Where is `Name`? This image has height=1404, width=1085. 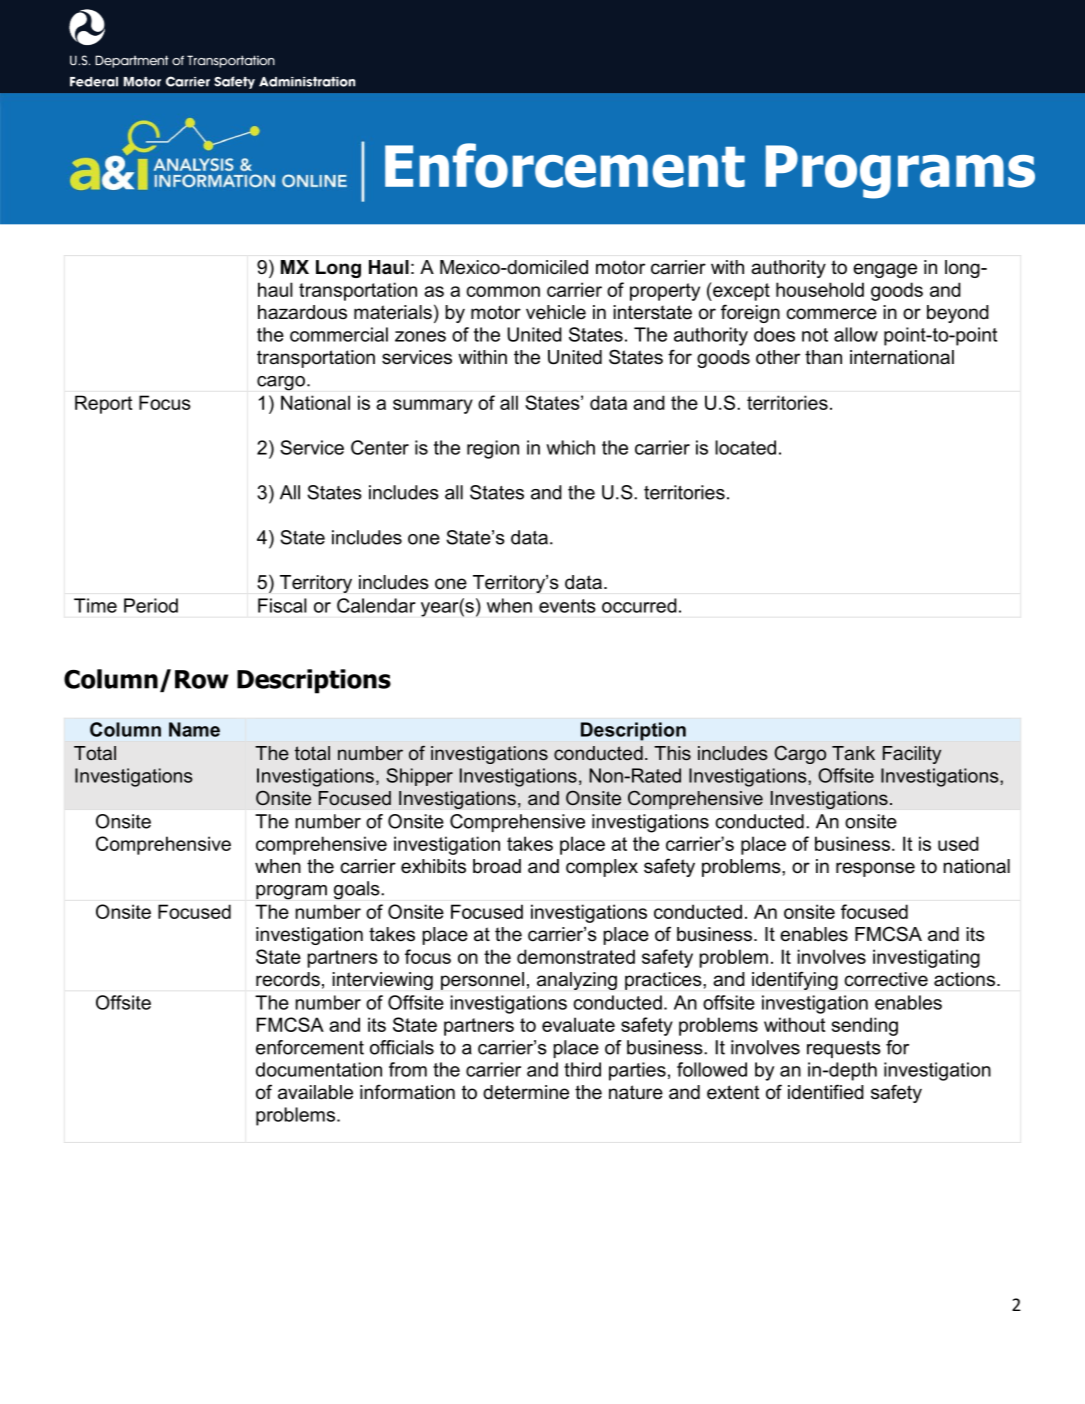
Name is located at coordinates (194, 729).
